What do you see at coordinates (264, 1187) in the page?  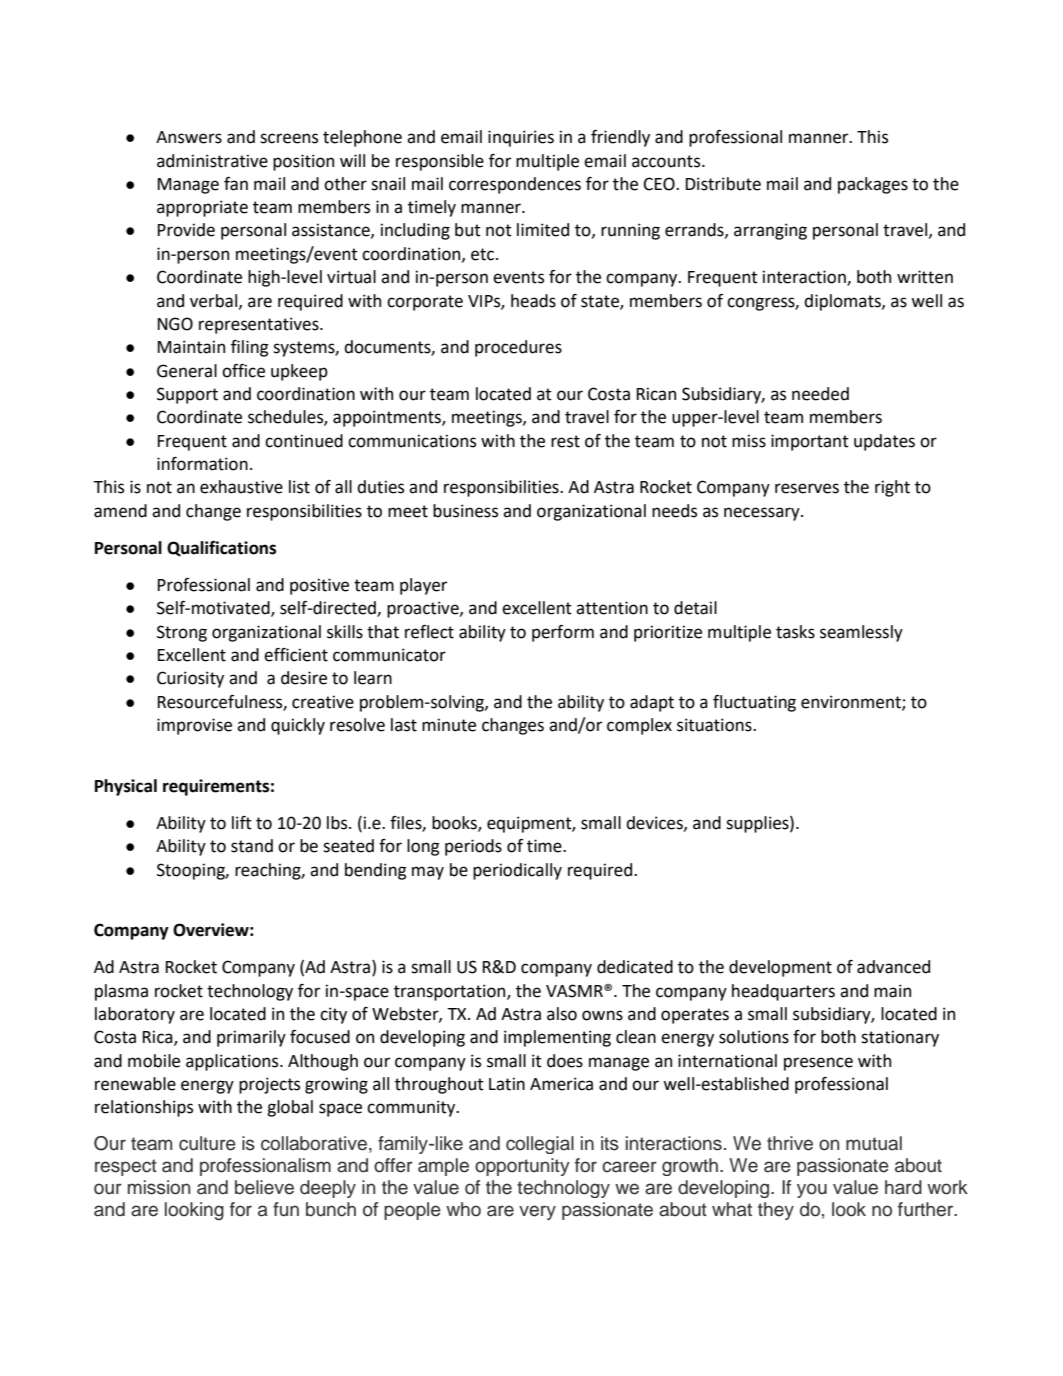 I see `believe` at bounding box center [264, 1187].
